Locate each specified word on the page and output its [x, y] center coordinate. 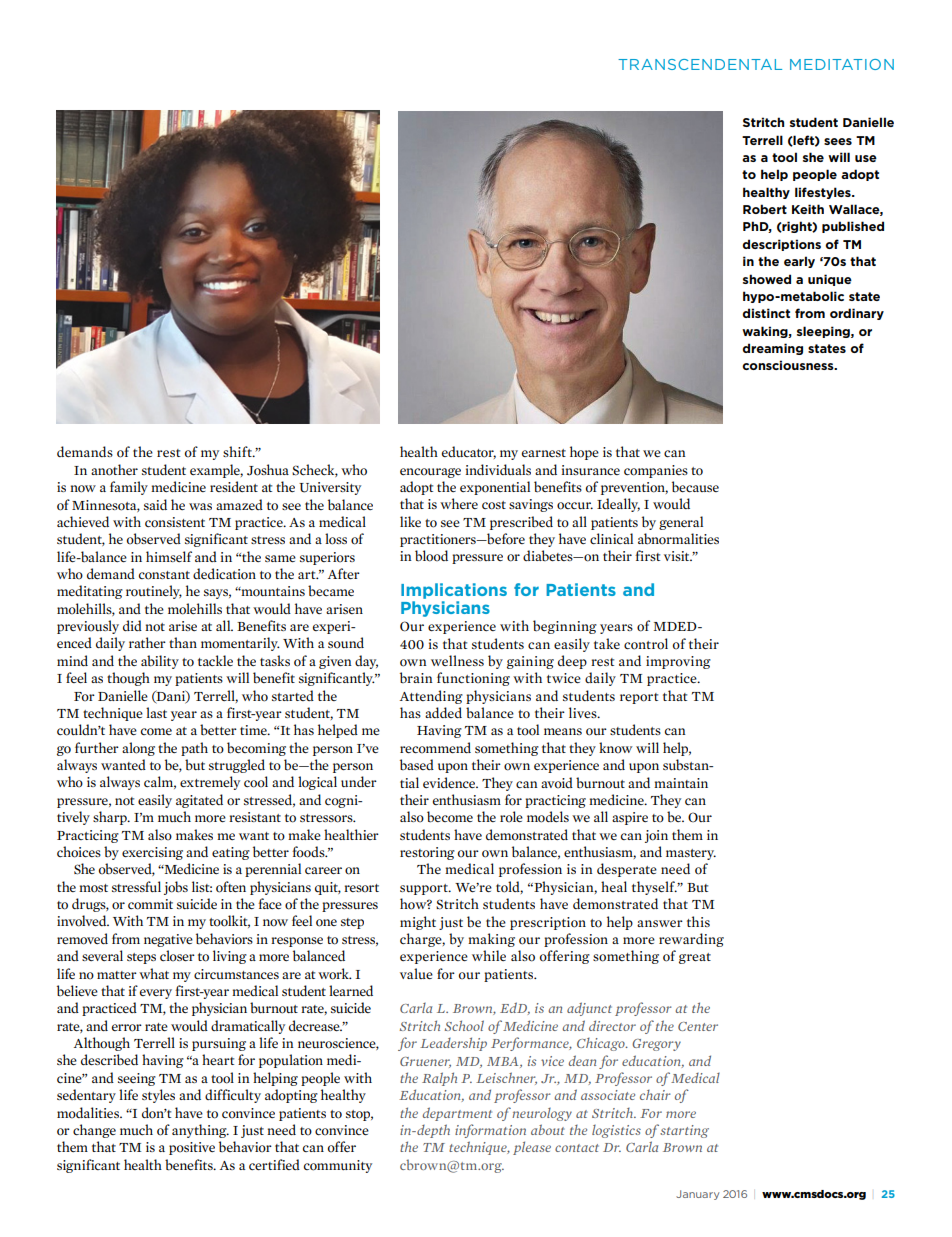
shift [238, 451]
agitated [199, 801]
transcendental [700, 64]
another [114, 470]
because [695, 486]
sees [838, 141]
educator [469, 452]
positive [192, 1148]
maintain [681, 783]
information [490, 1131]
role [511, 817]
